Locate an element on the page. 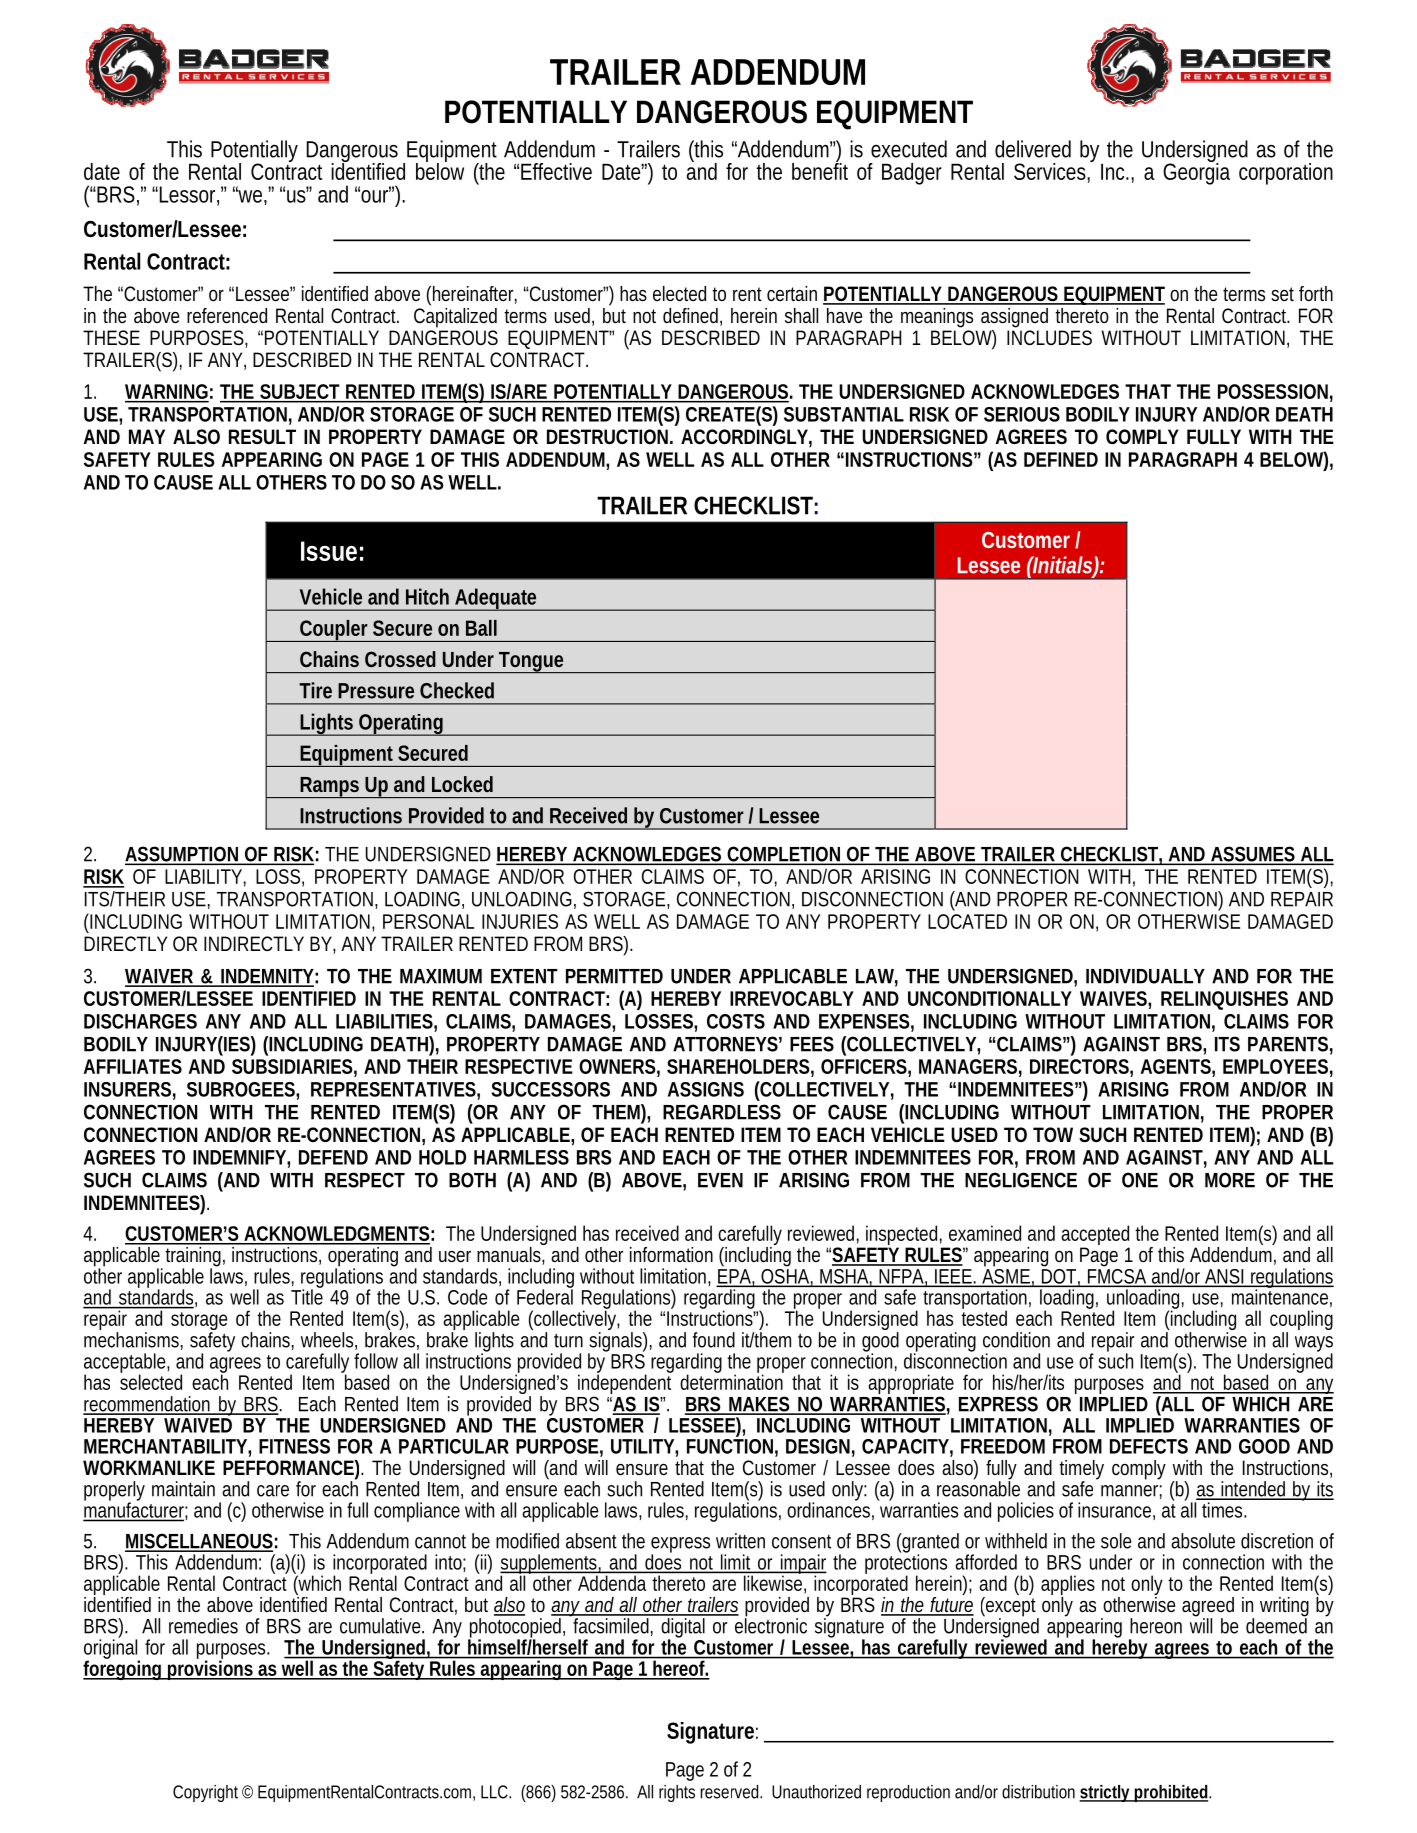 Image resolution: width=1417 pixels, height=1833 pixels. SERIOUS is located at coordinates (1022, 414).
